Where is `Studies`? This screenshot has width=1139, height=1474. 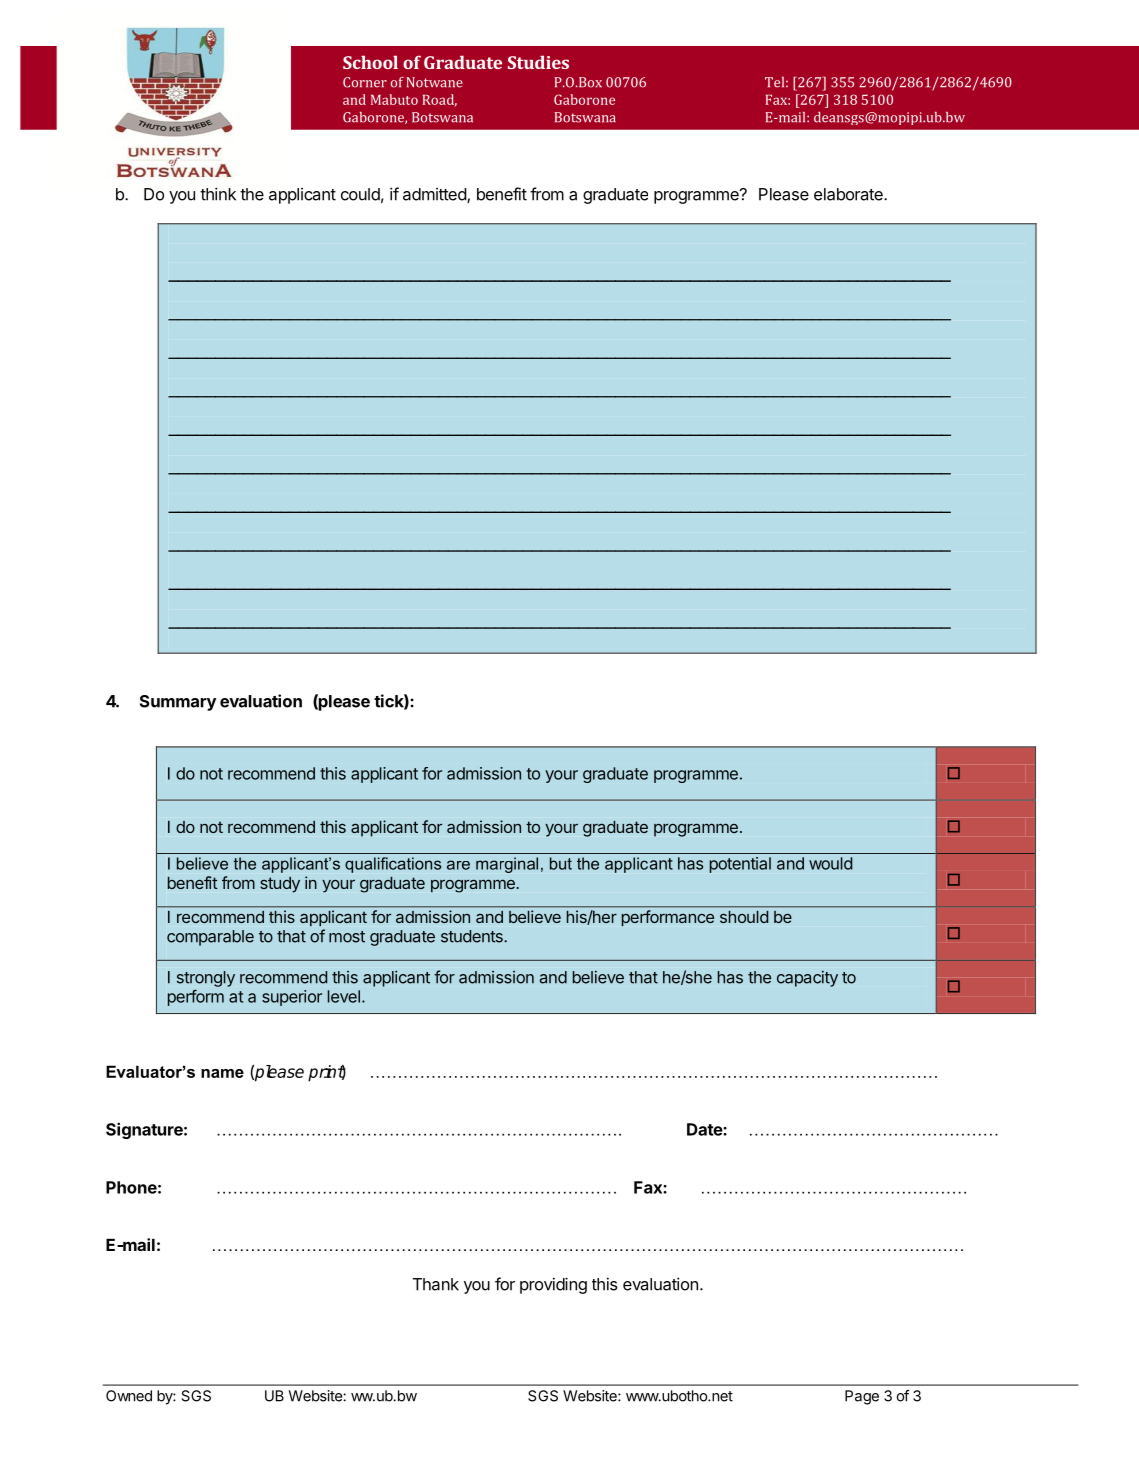
Studies is located at coordinates (538, 62).
